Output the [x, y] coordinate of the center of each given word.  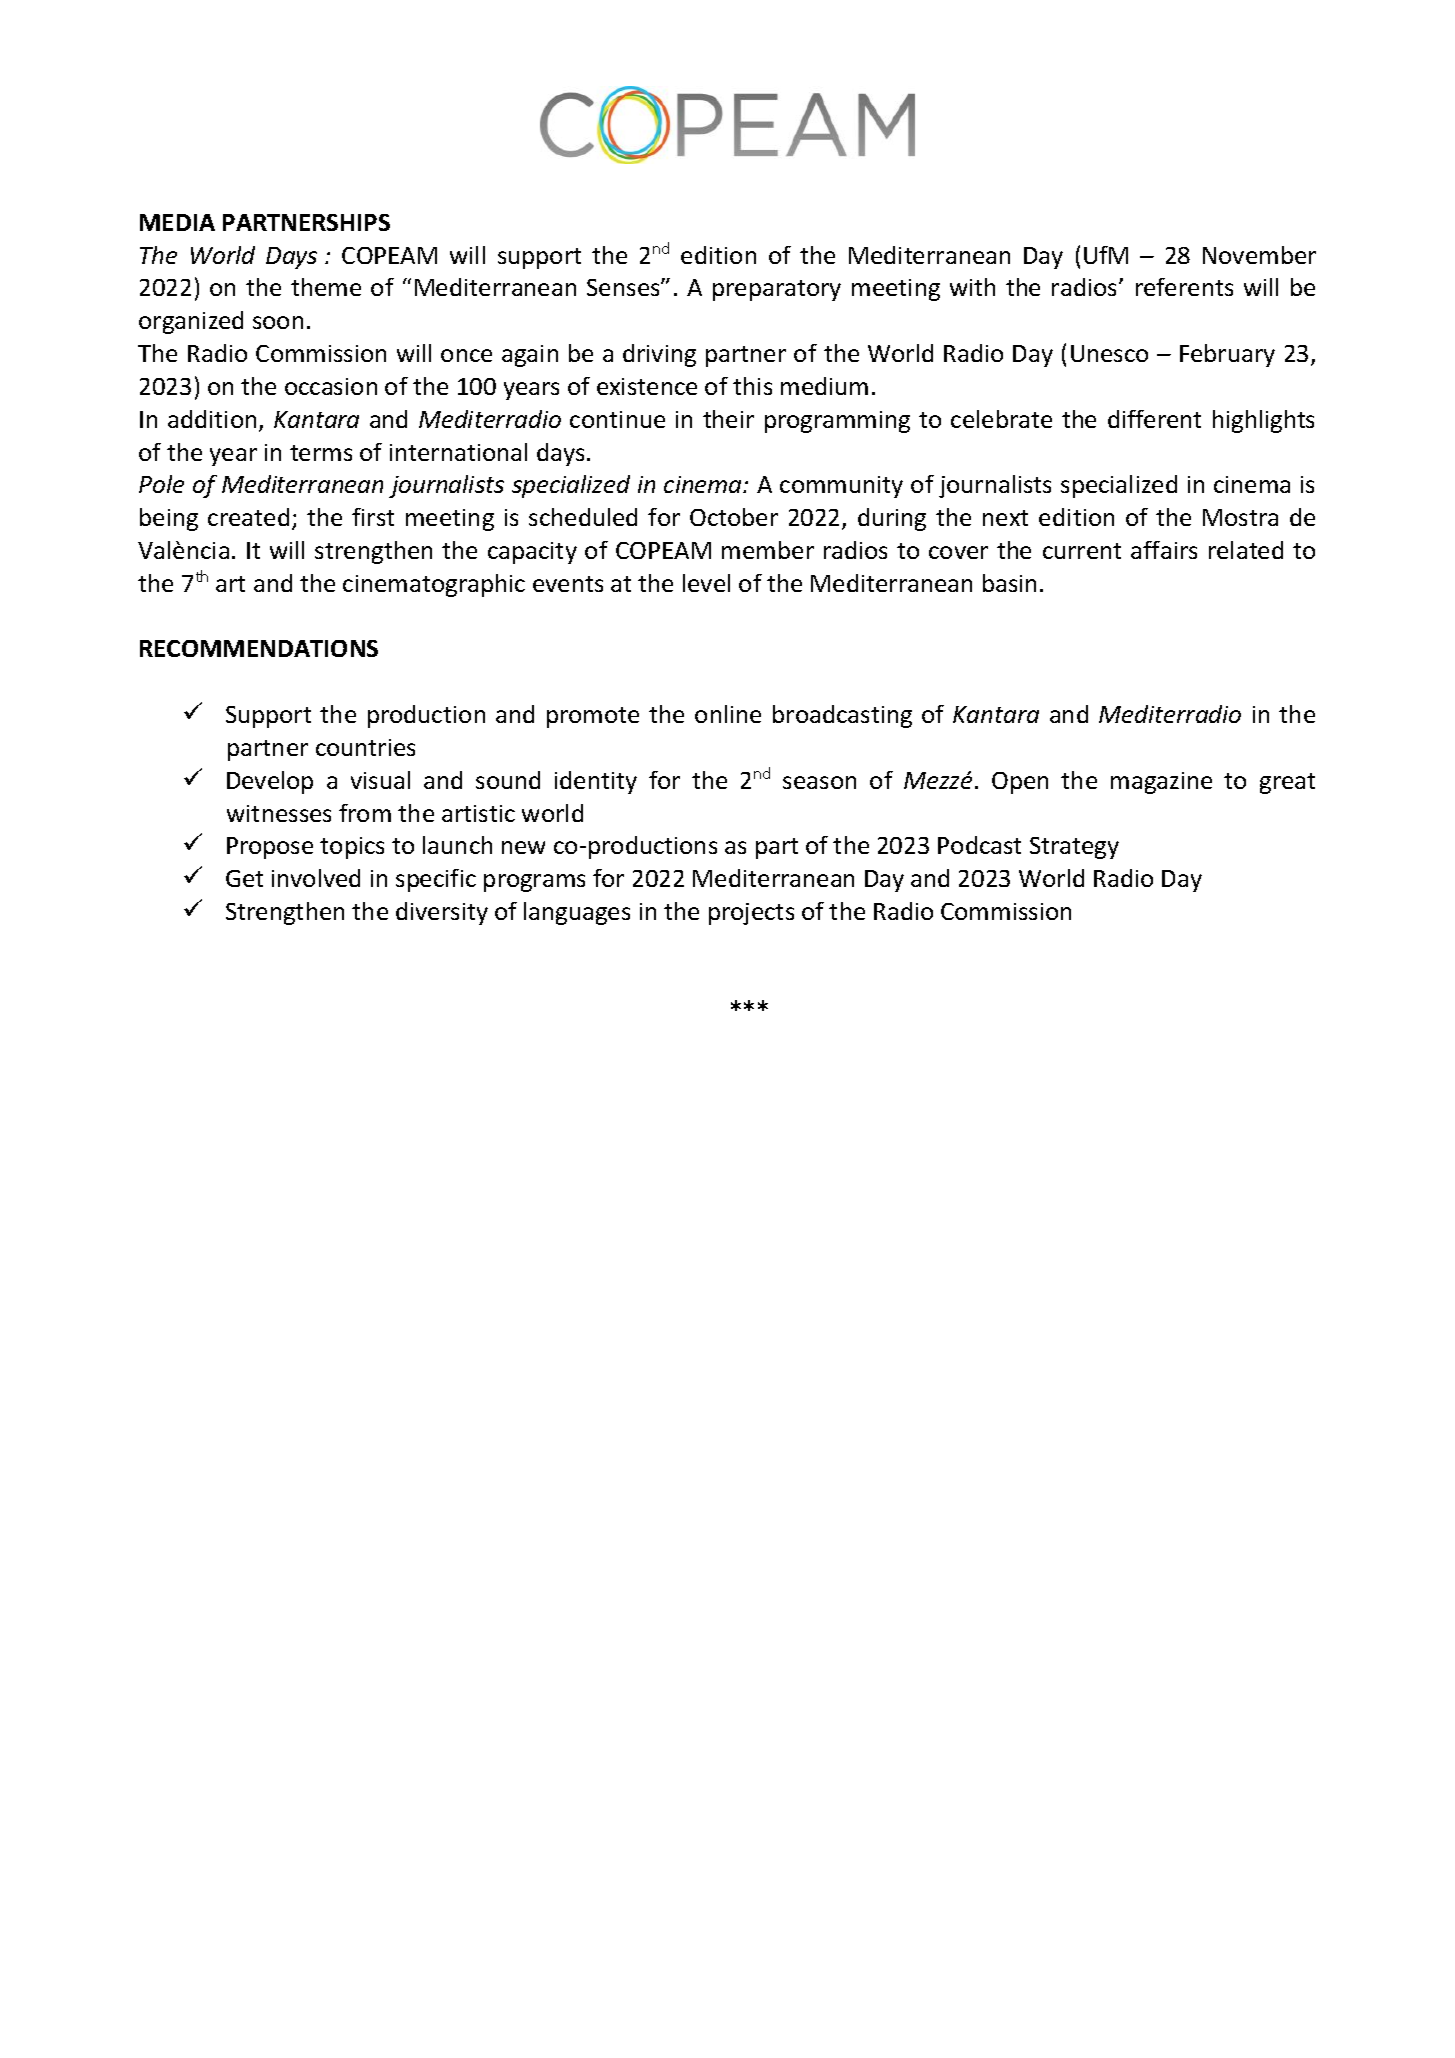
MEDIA [177, 222]
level [706, 583]
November [1259, 255]
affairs [1164, 550]
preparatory [777, 290]
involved [316, 878]
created [248, 517]
